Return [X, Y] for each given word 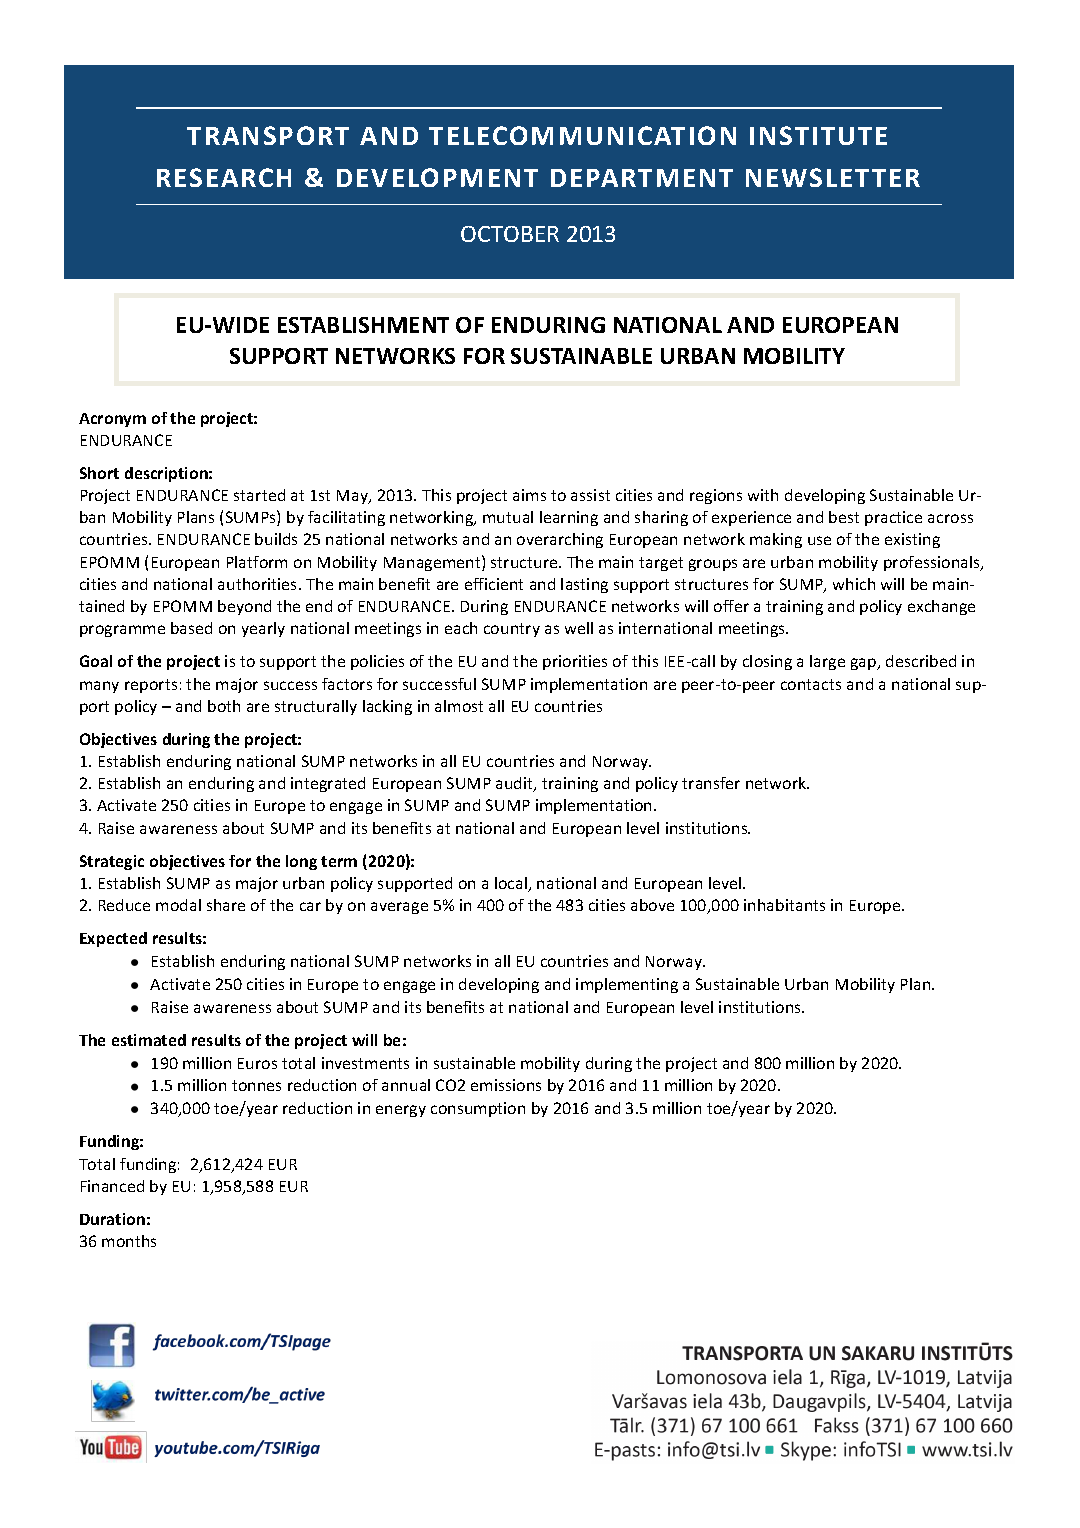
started [259, 495]
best [844, 517]
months [129, 1241]
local [512, 884]
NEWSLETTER [833, 177]
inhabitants [784, 905]
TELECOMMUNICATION [582, 135]
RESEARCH [224, 177]
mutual [508, 517]
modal [178, 905]
